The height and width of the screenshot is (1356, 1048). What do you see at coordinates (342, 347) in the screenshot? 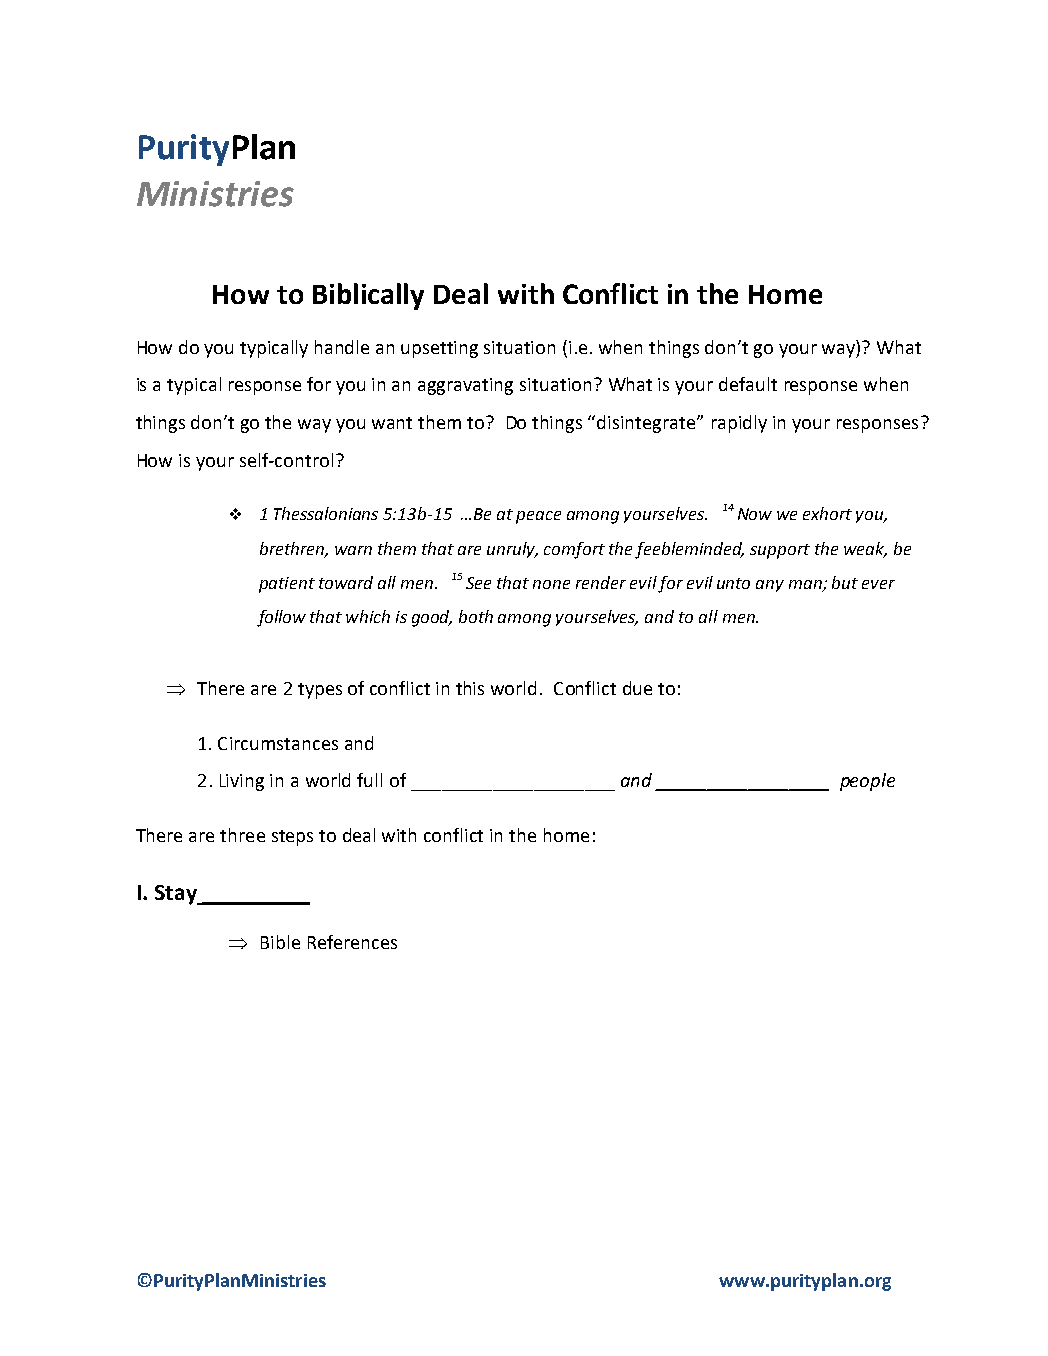
I see `handle` at bounding box center [342, 347].
